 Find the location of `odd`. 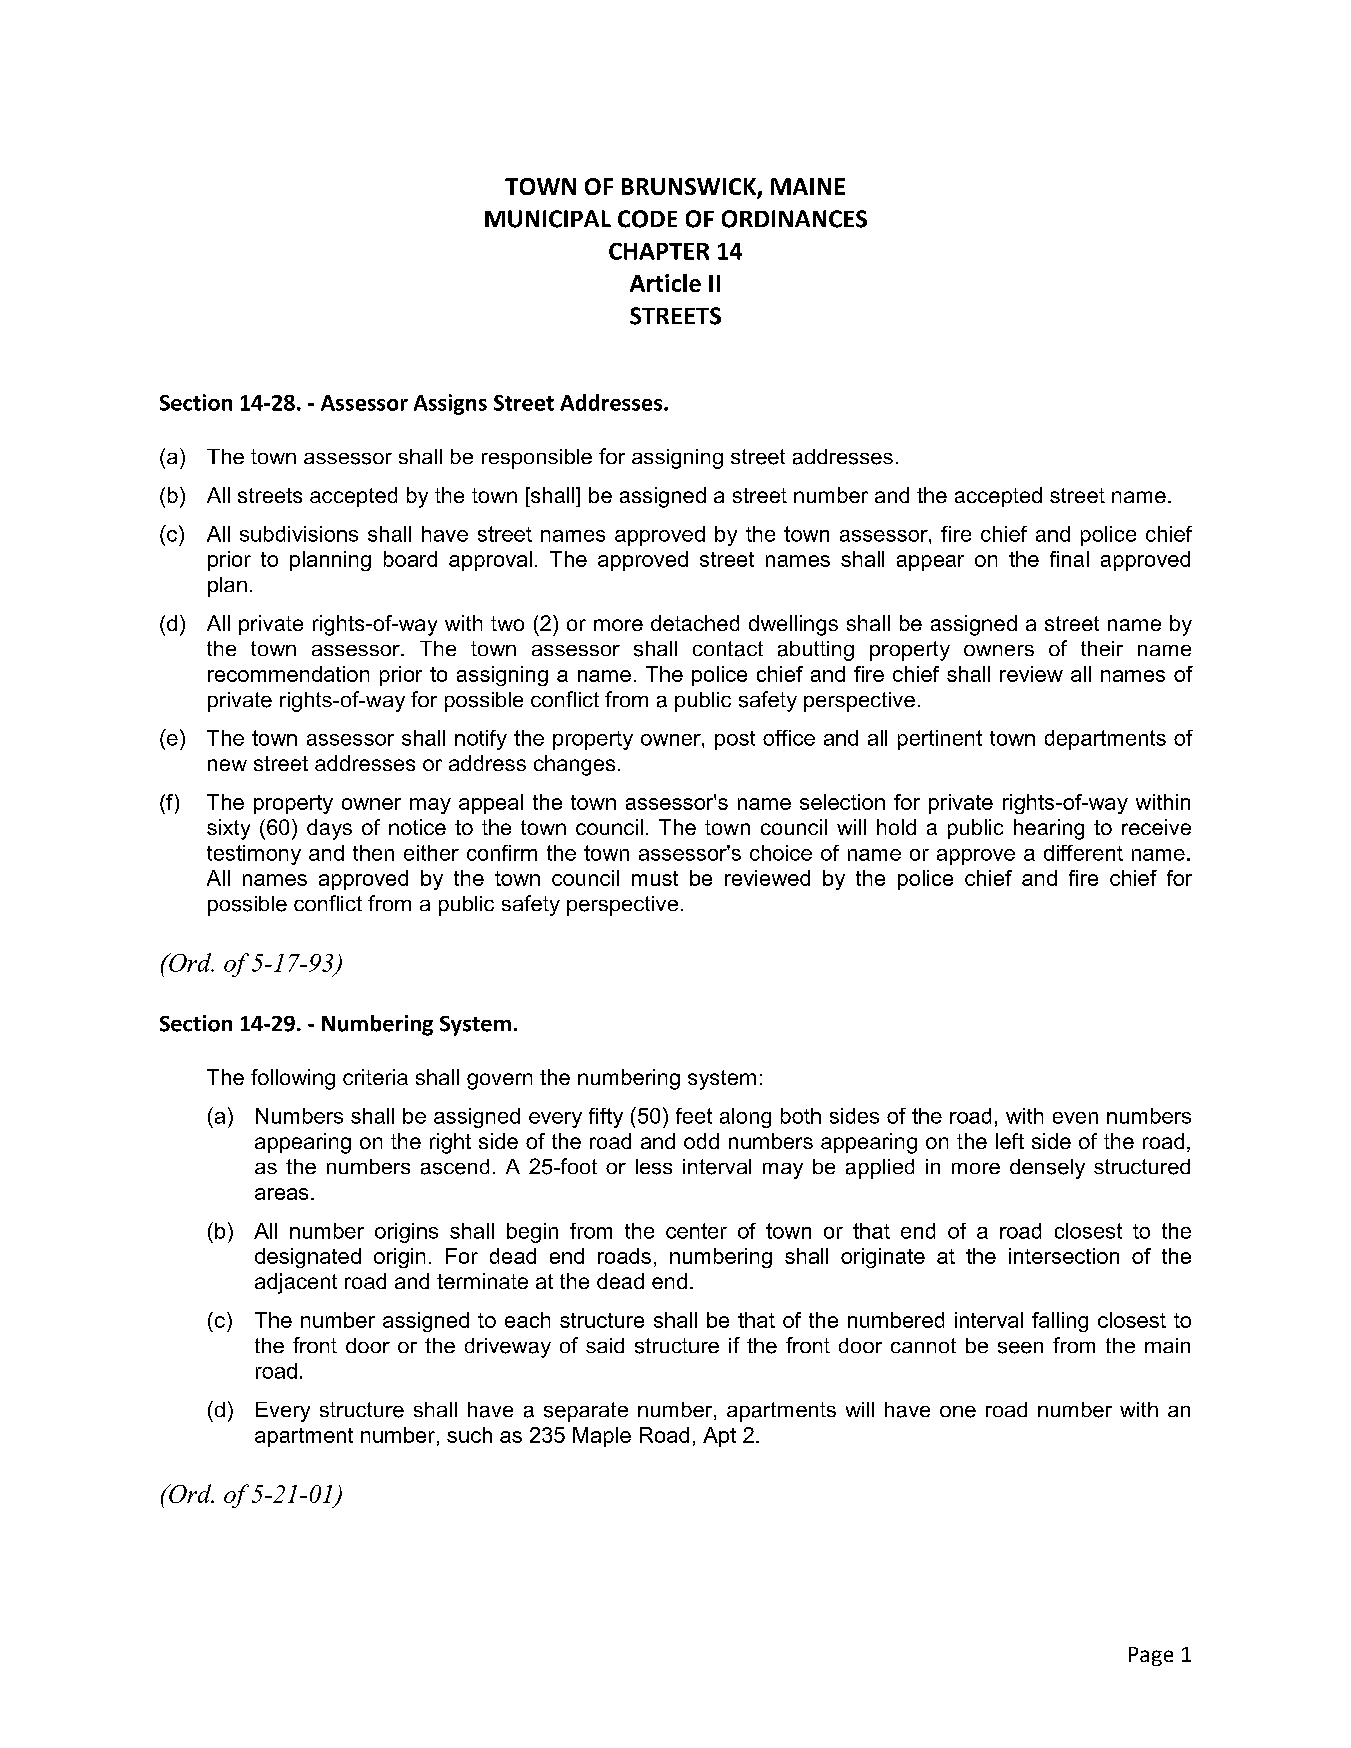

odd is located at coordinates (701, 1141).
